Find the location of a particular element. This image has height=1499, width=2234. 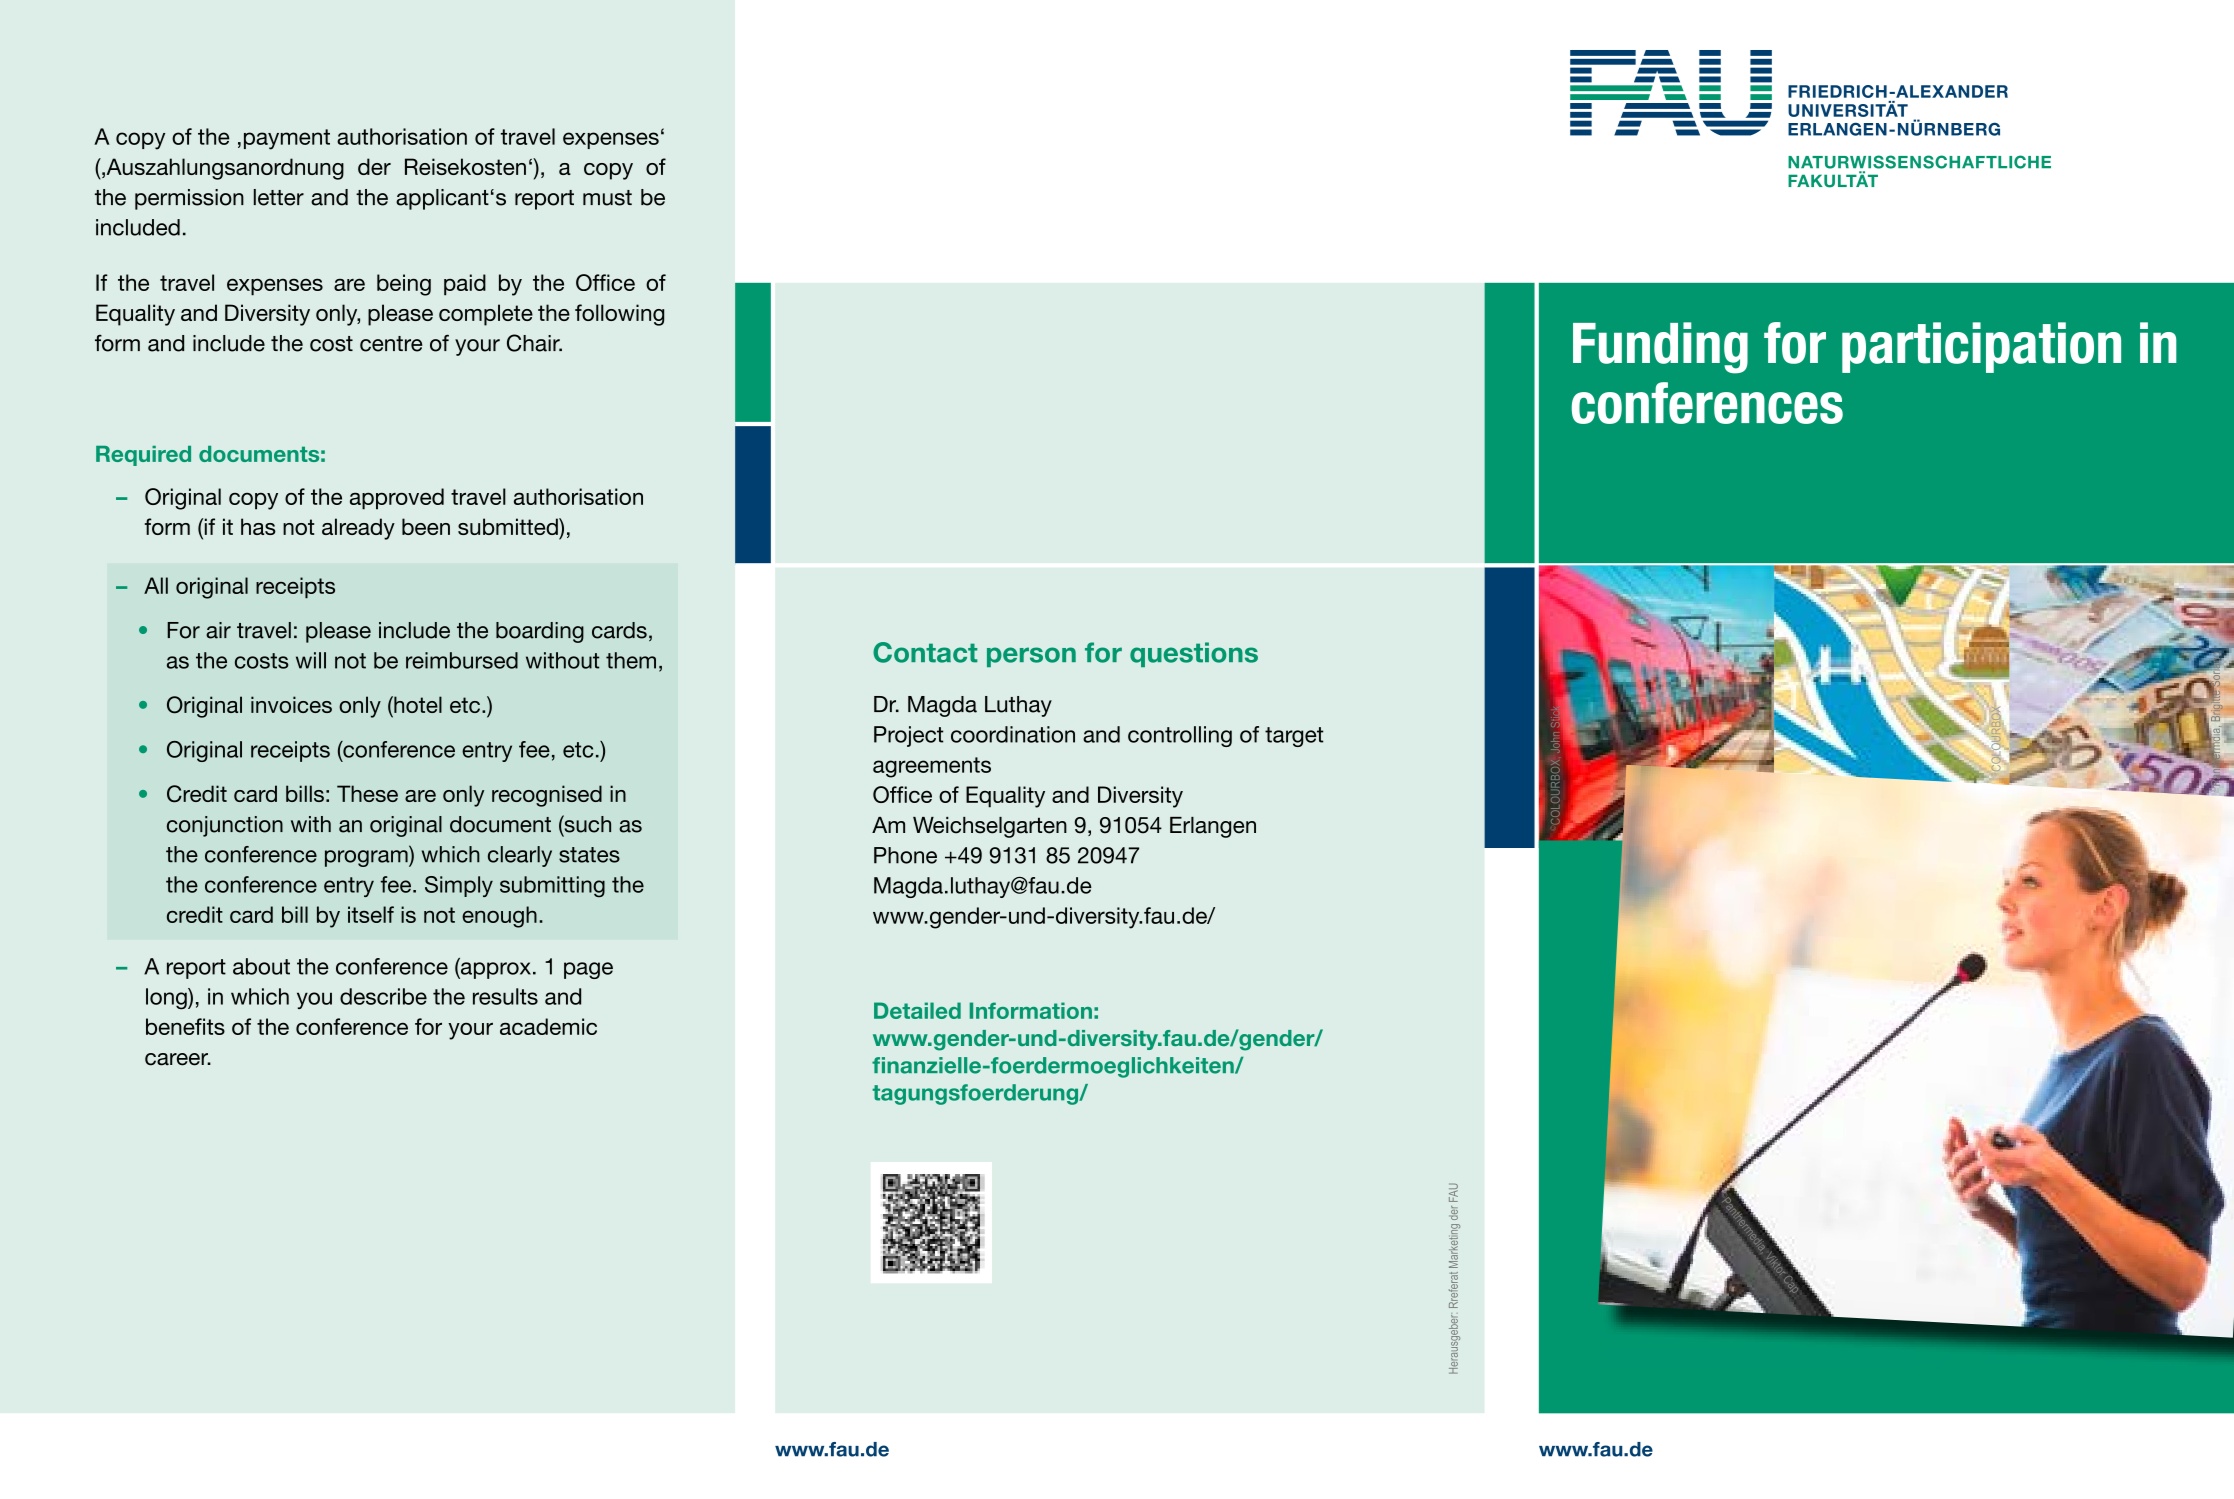

Detailed is located at coordinates (917, 1010).
